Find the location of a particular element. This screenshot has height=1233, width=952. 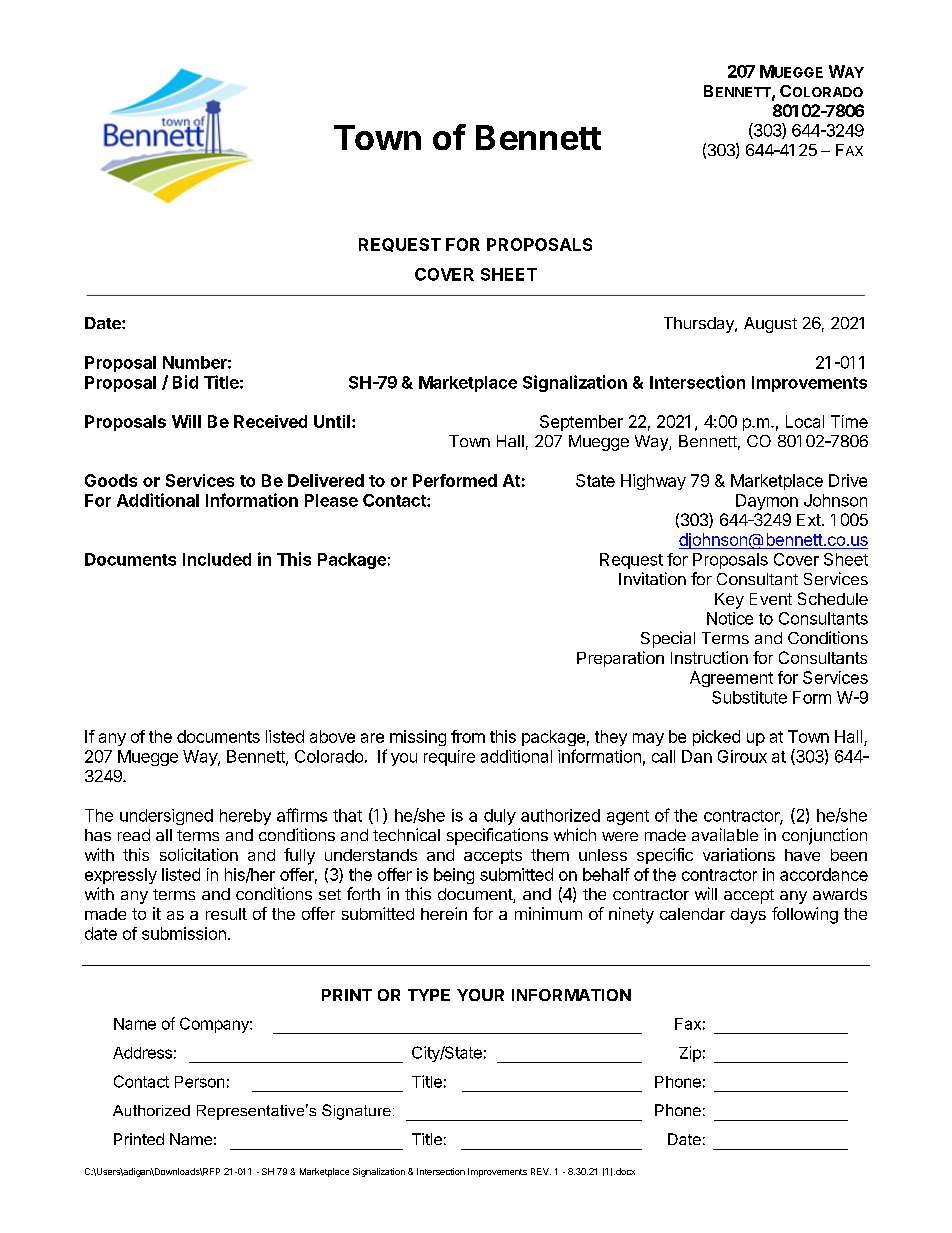

being is located at coordinates (454, 876).
